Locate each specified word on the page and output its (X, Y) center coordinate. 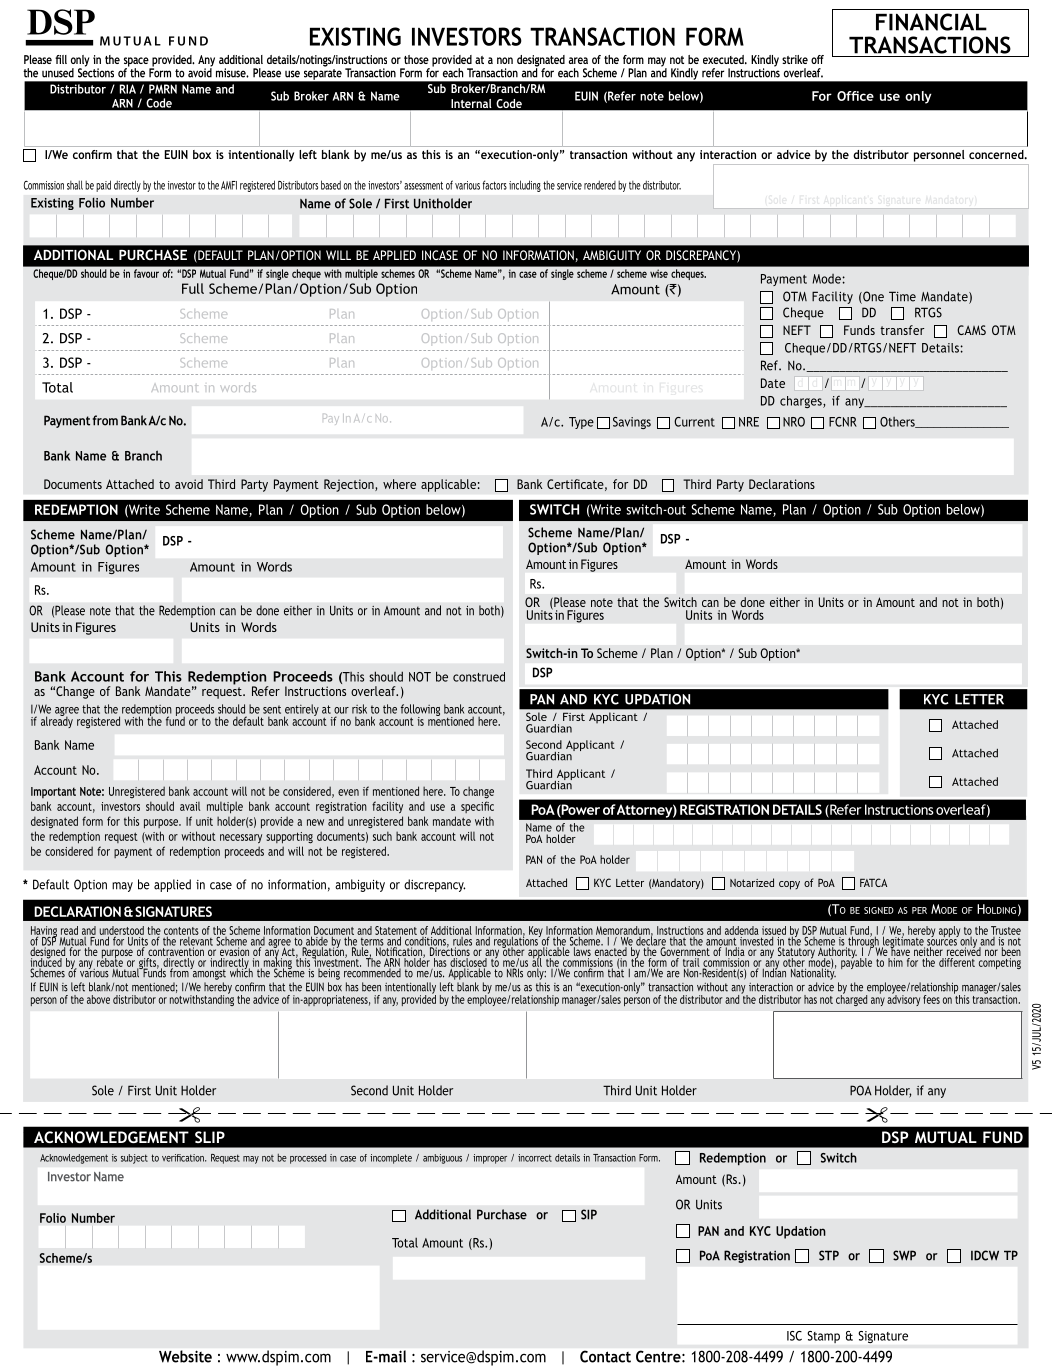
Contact (605, 1356)
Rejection (350, 485)
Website (185, 1356)
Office (855, 96)
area (578, 60)
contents (181, 932)
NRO (794, 422)
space (137, 63)
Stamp (823, 1337)
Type (581, 423)
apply (951, 933)
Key (536, 933)
